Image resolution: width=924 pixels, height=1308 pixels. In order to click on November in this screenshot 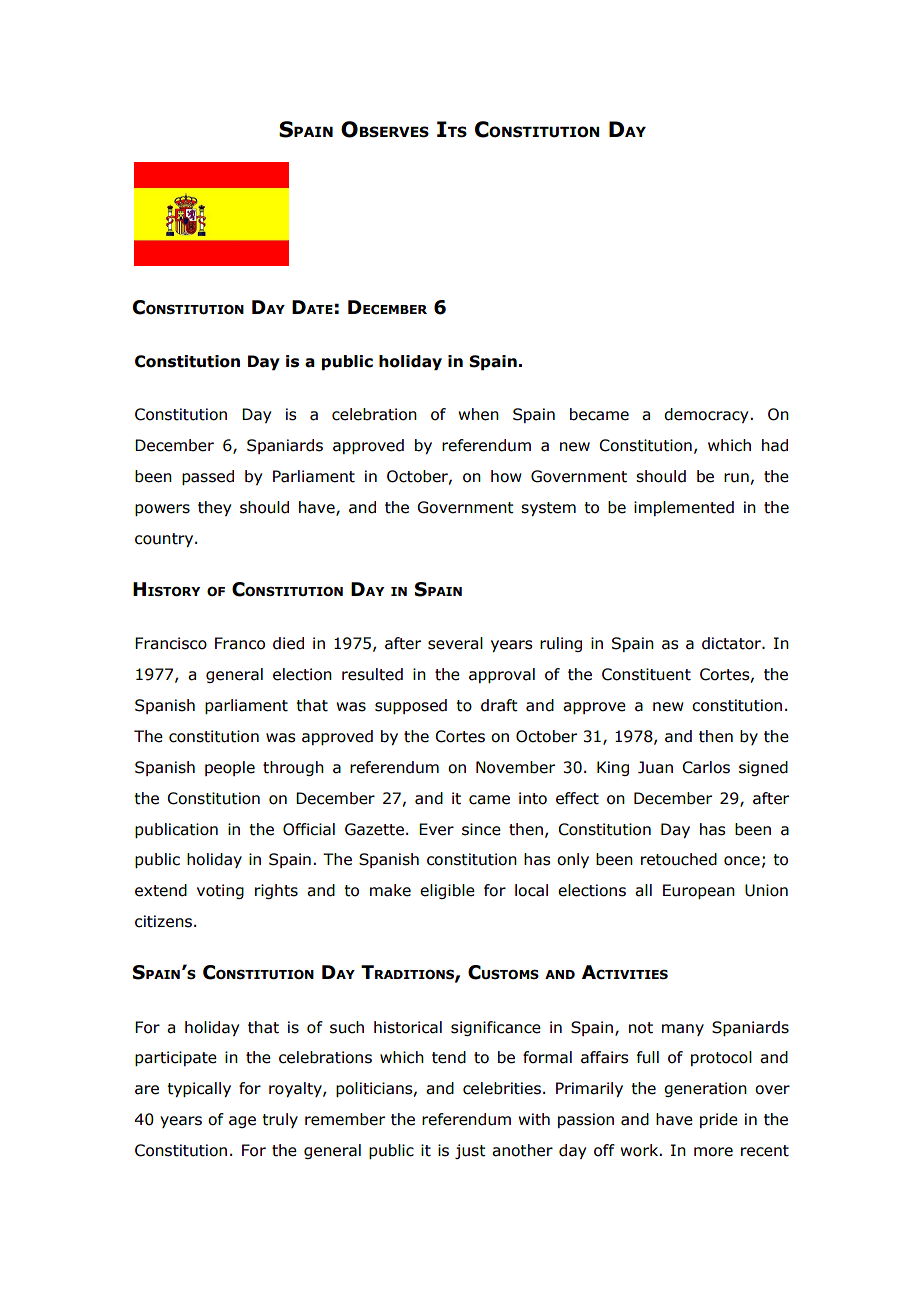, I will do `click(515, 767)`.
